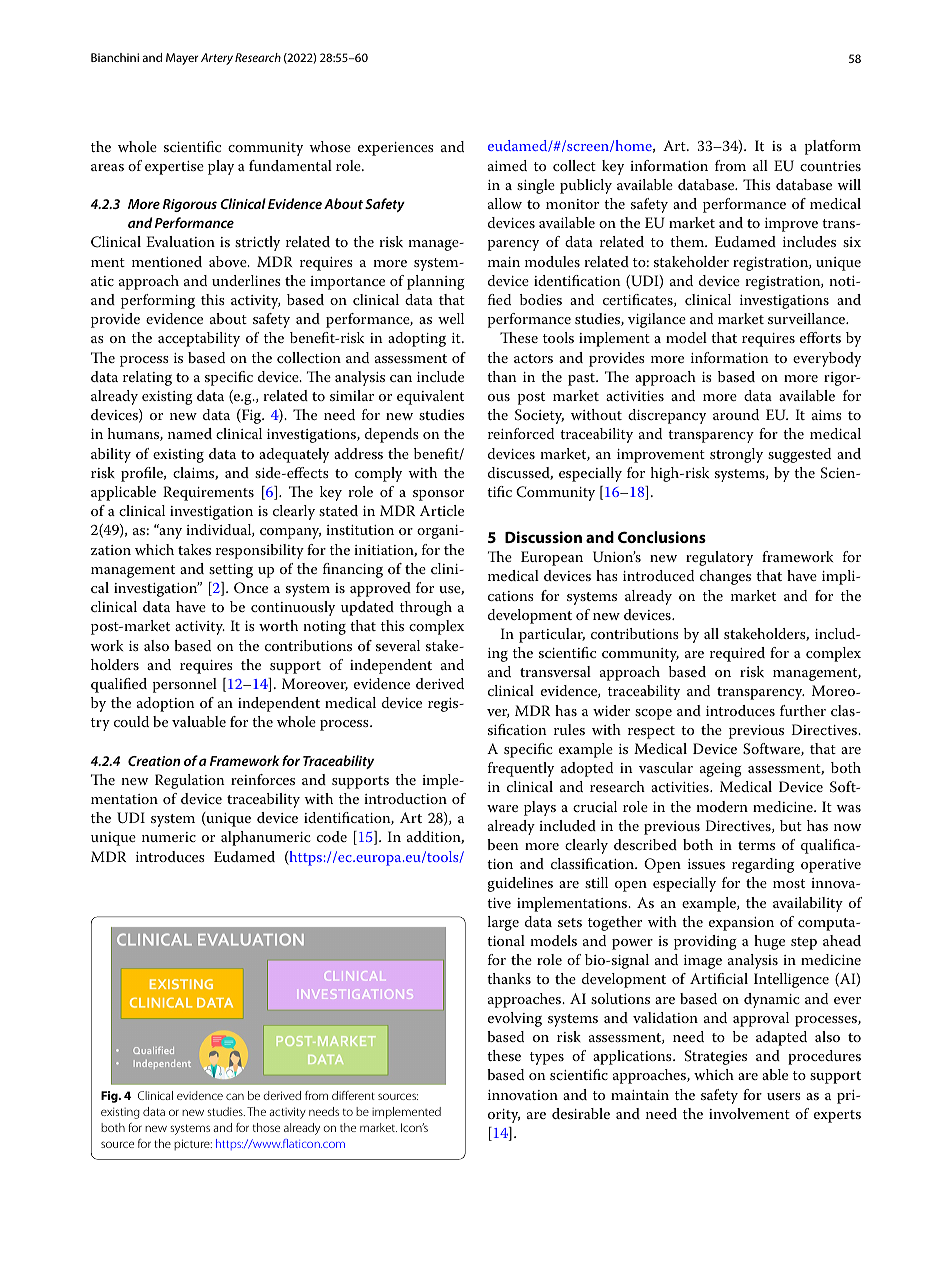  Describe the element at coordinates (721, 770) in the document. I see `ageing` at that location.
